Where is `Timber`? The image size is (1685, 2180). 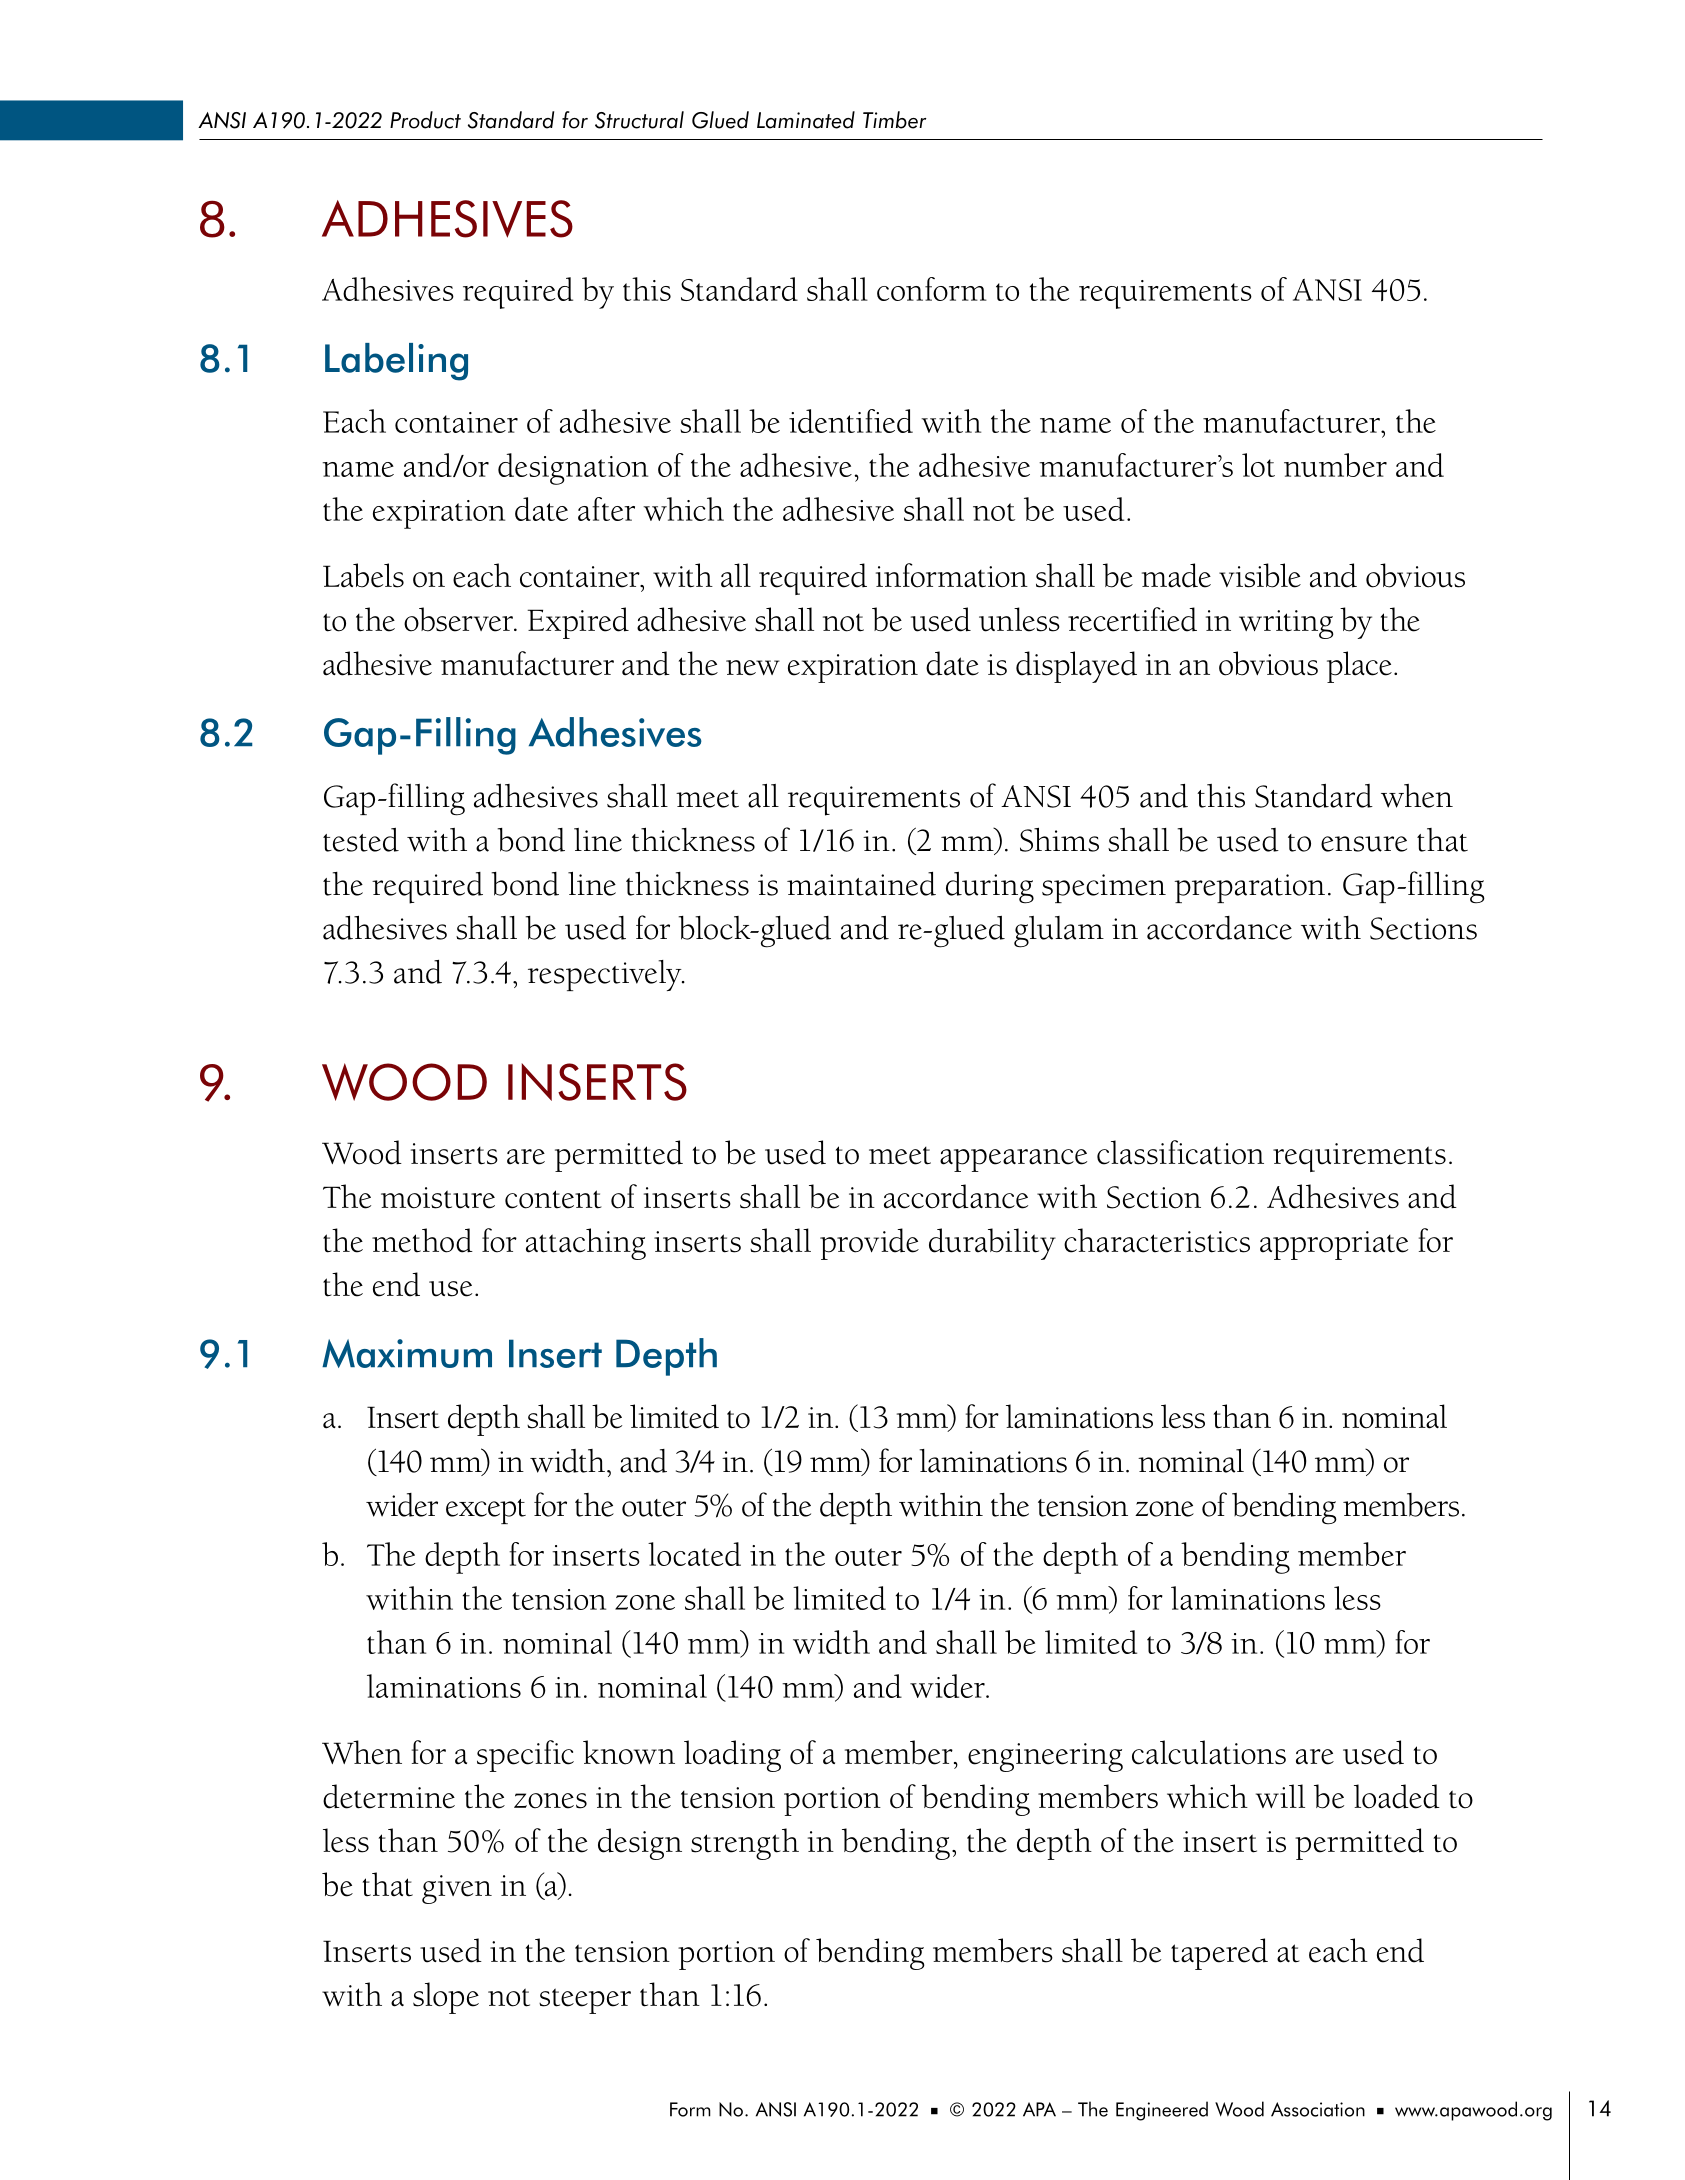
Timber is located at coordinates (894, 120).
